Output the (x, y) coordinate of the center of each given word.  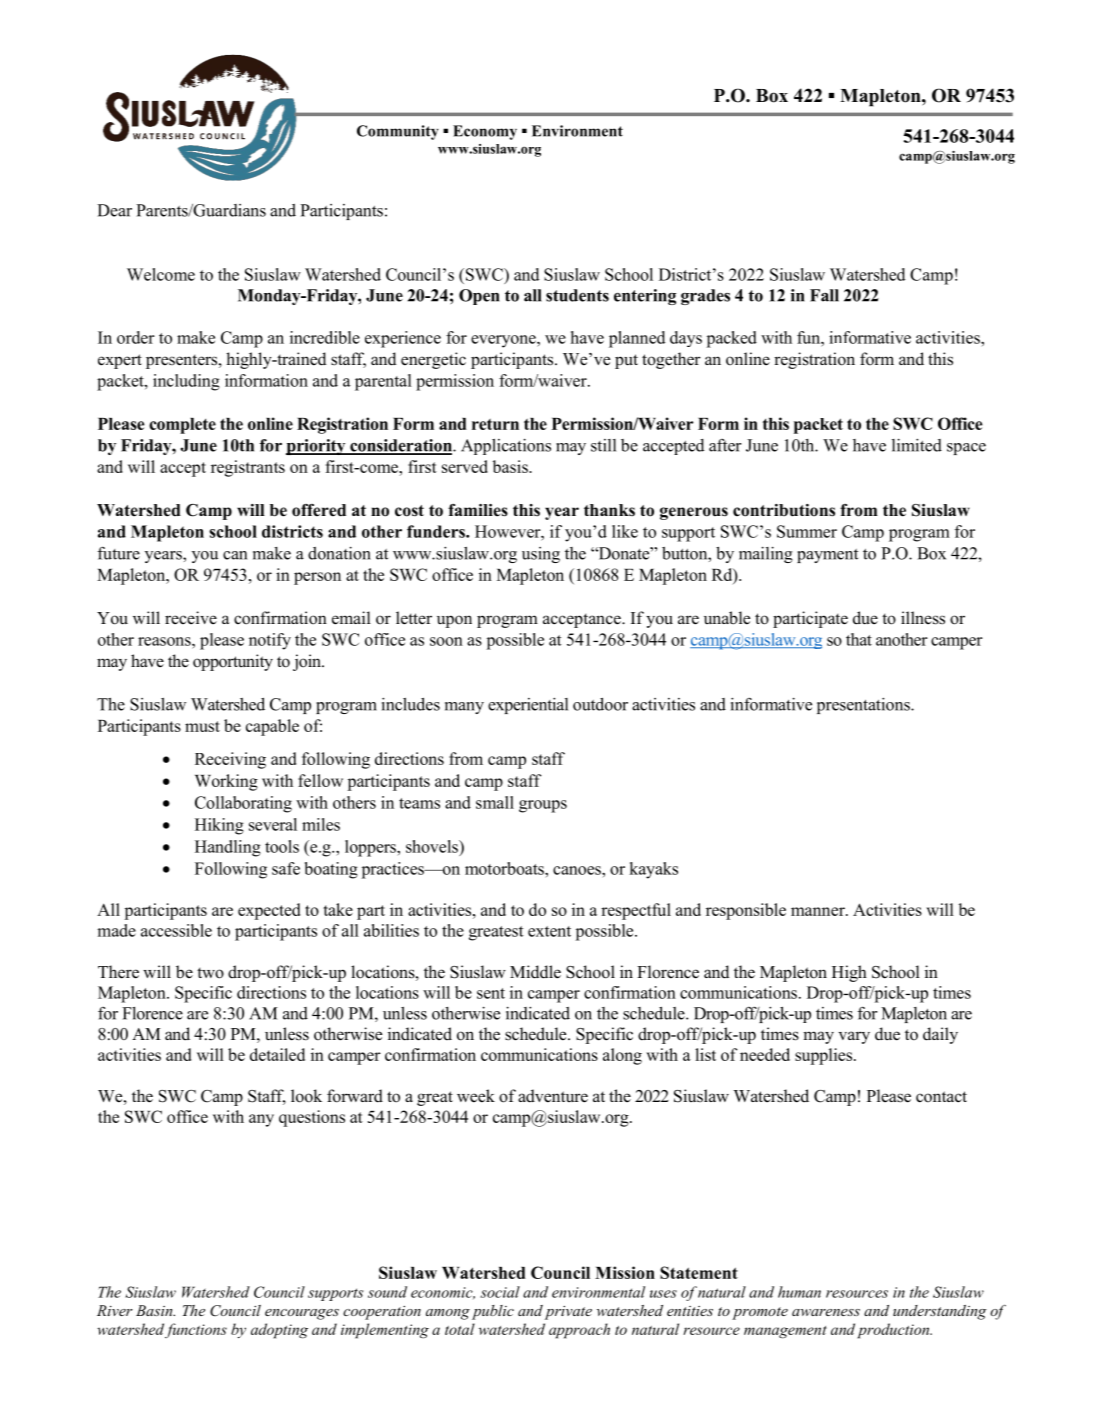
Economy (485, 132)
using (541, 555)
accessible (176, 930)
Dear (114, 210)
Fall (824, 295)
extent (549, 931)
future (118, 553)
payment (827, 556)
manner (819, 911)
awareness (826, 1312)
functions (196, 1330)
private (568, 1313)
